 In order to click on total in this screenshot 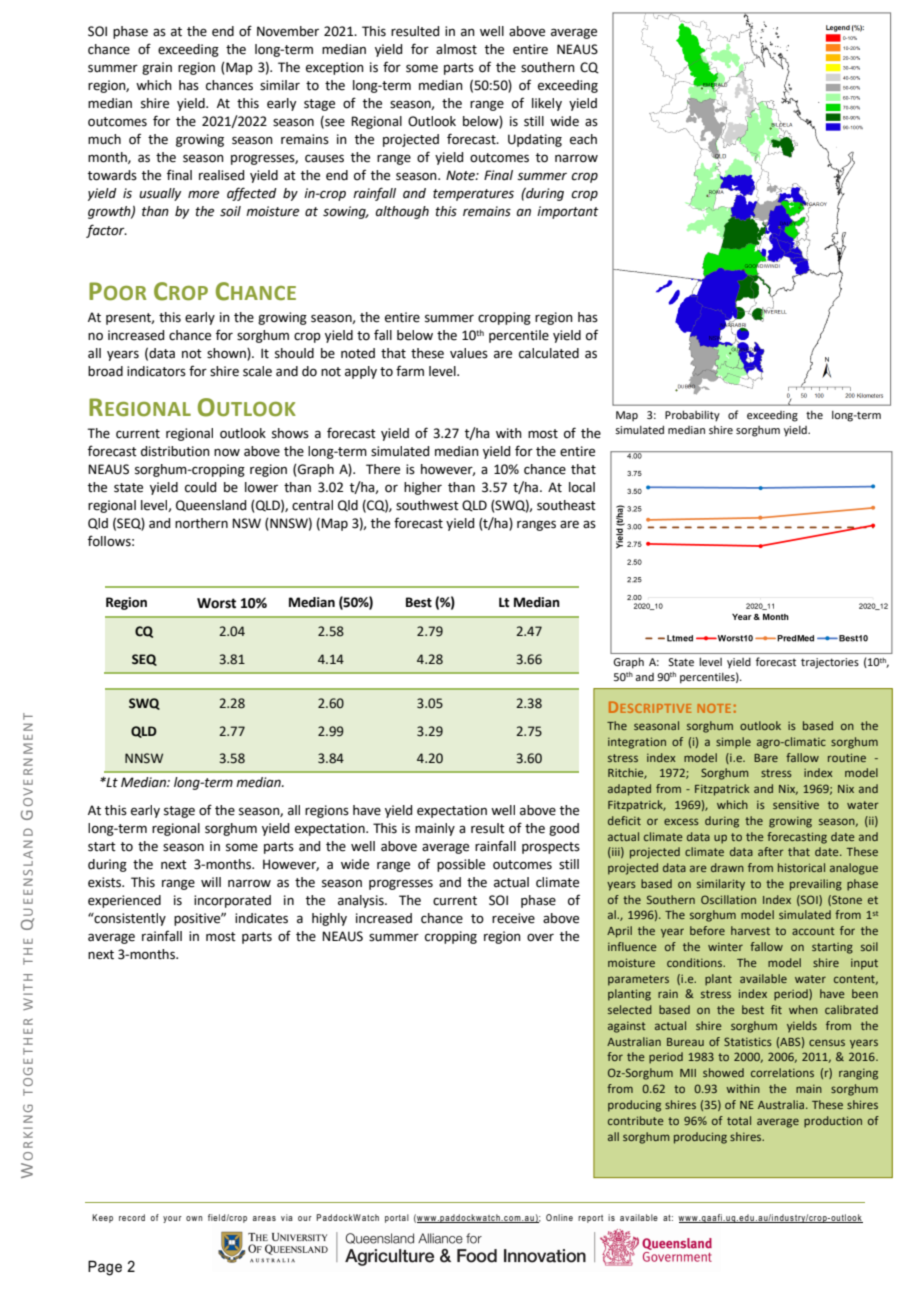, I will do `click(739, 1120)`.
